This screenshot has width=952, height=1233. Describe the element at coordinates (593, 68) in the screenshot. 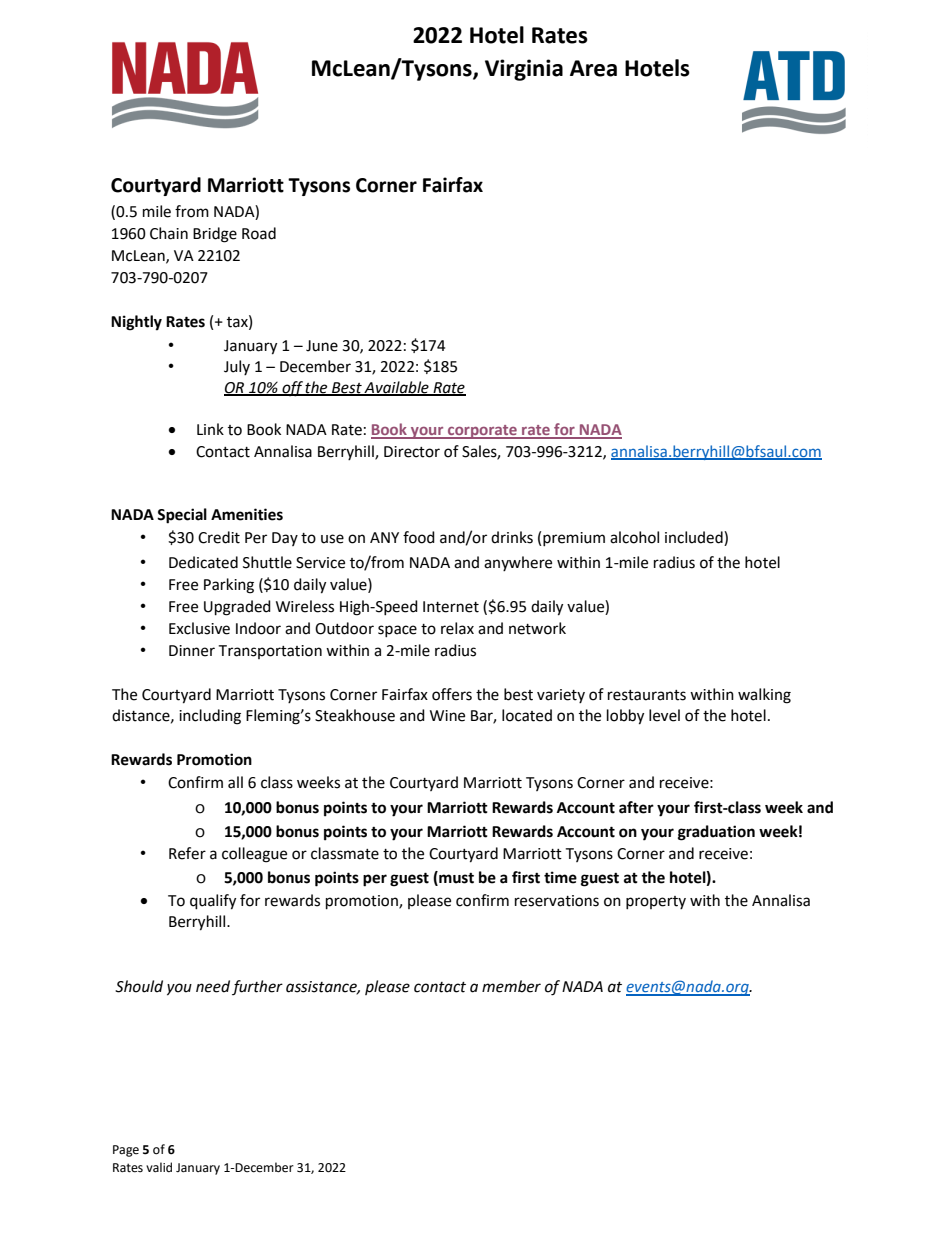

I see `Area` at that location.
